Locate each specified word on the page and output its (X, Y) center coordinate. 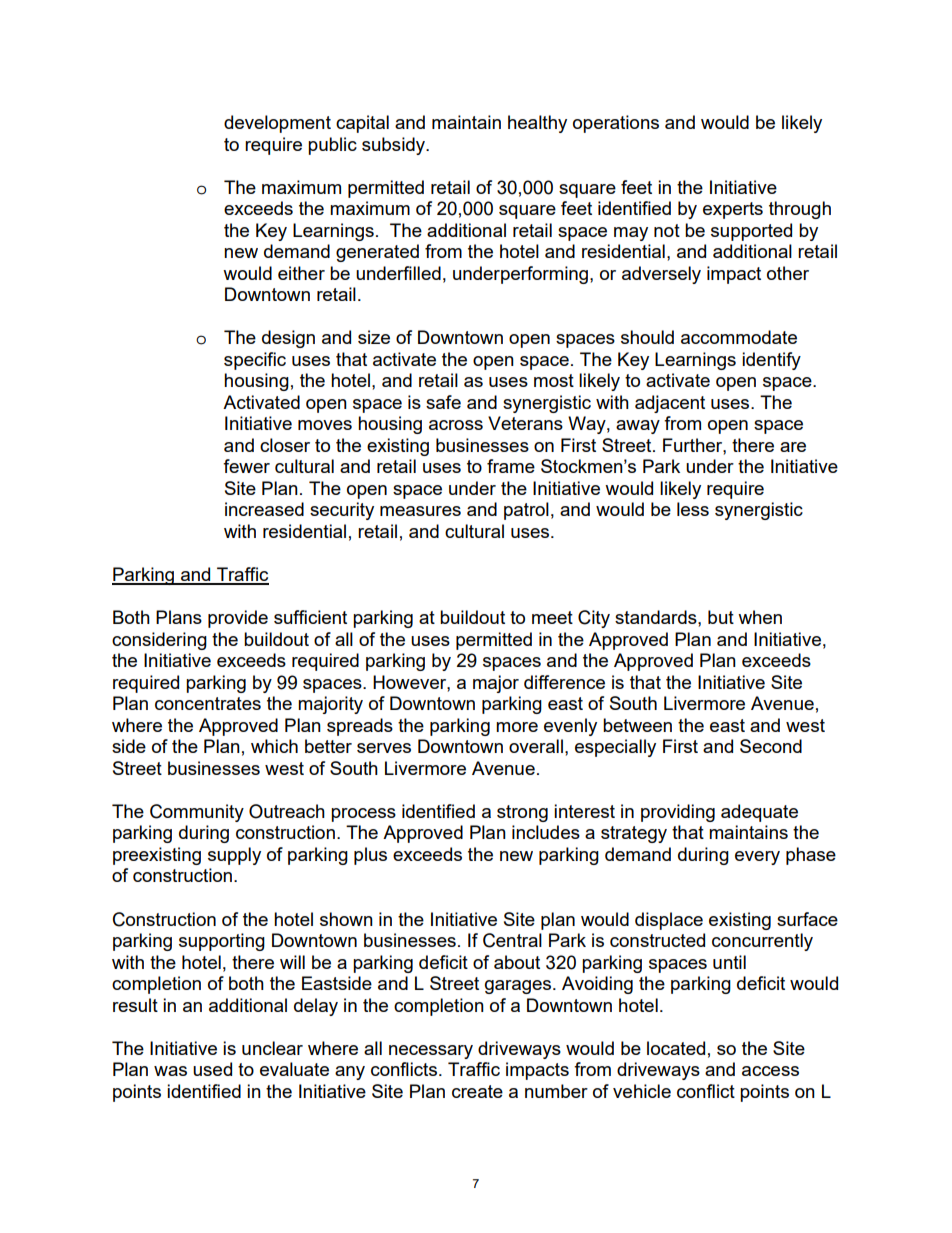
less (693, 509)
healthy (537, 124)
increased (264, 509)
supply (234, 856)
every (757, 858)
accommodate (739, 337)
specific (255, 361)
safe (443, 402)
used (212, 1069)
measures (420, 511)
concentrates (208, 703)
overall (536, 746)
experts (733, 210)
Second (771, 746)
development (277, 124)
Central (512, 940)
